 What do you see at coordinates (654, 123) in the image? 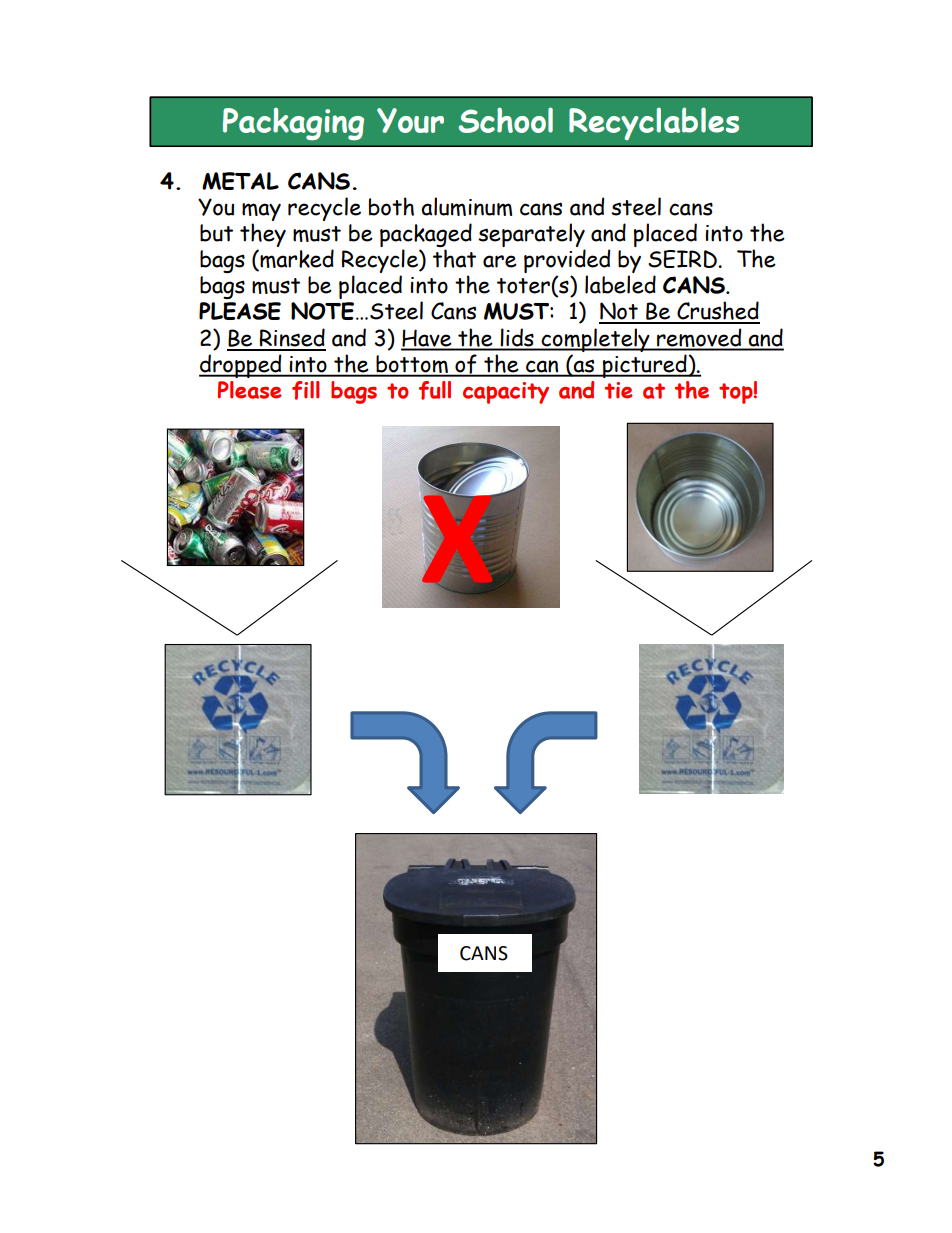
I see `Recyclables` at bounding box center [654, 123].
